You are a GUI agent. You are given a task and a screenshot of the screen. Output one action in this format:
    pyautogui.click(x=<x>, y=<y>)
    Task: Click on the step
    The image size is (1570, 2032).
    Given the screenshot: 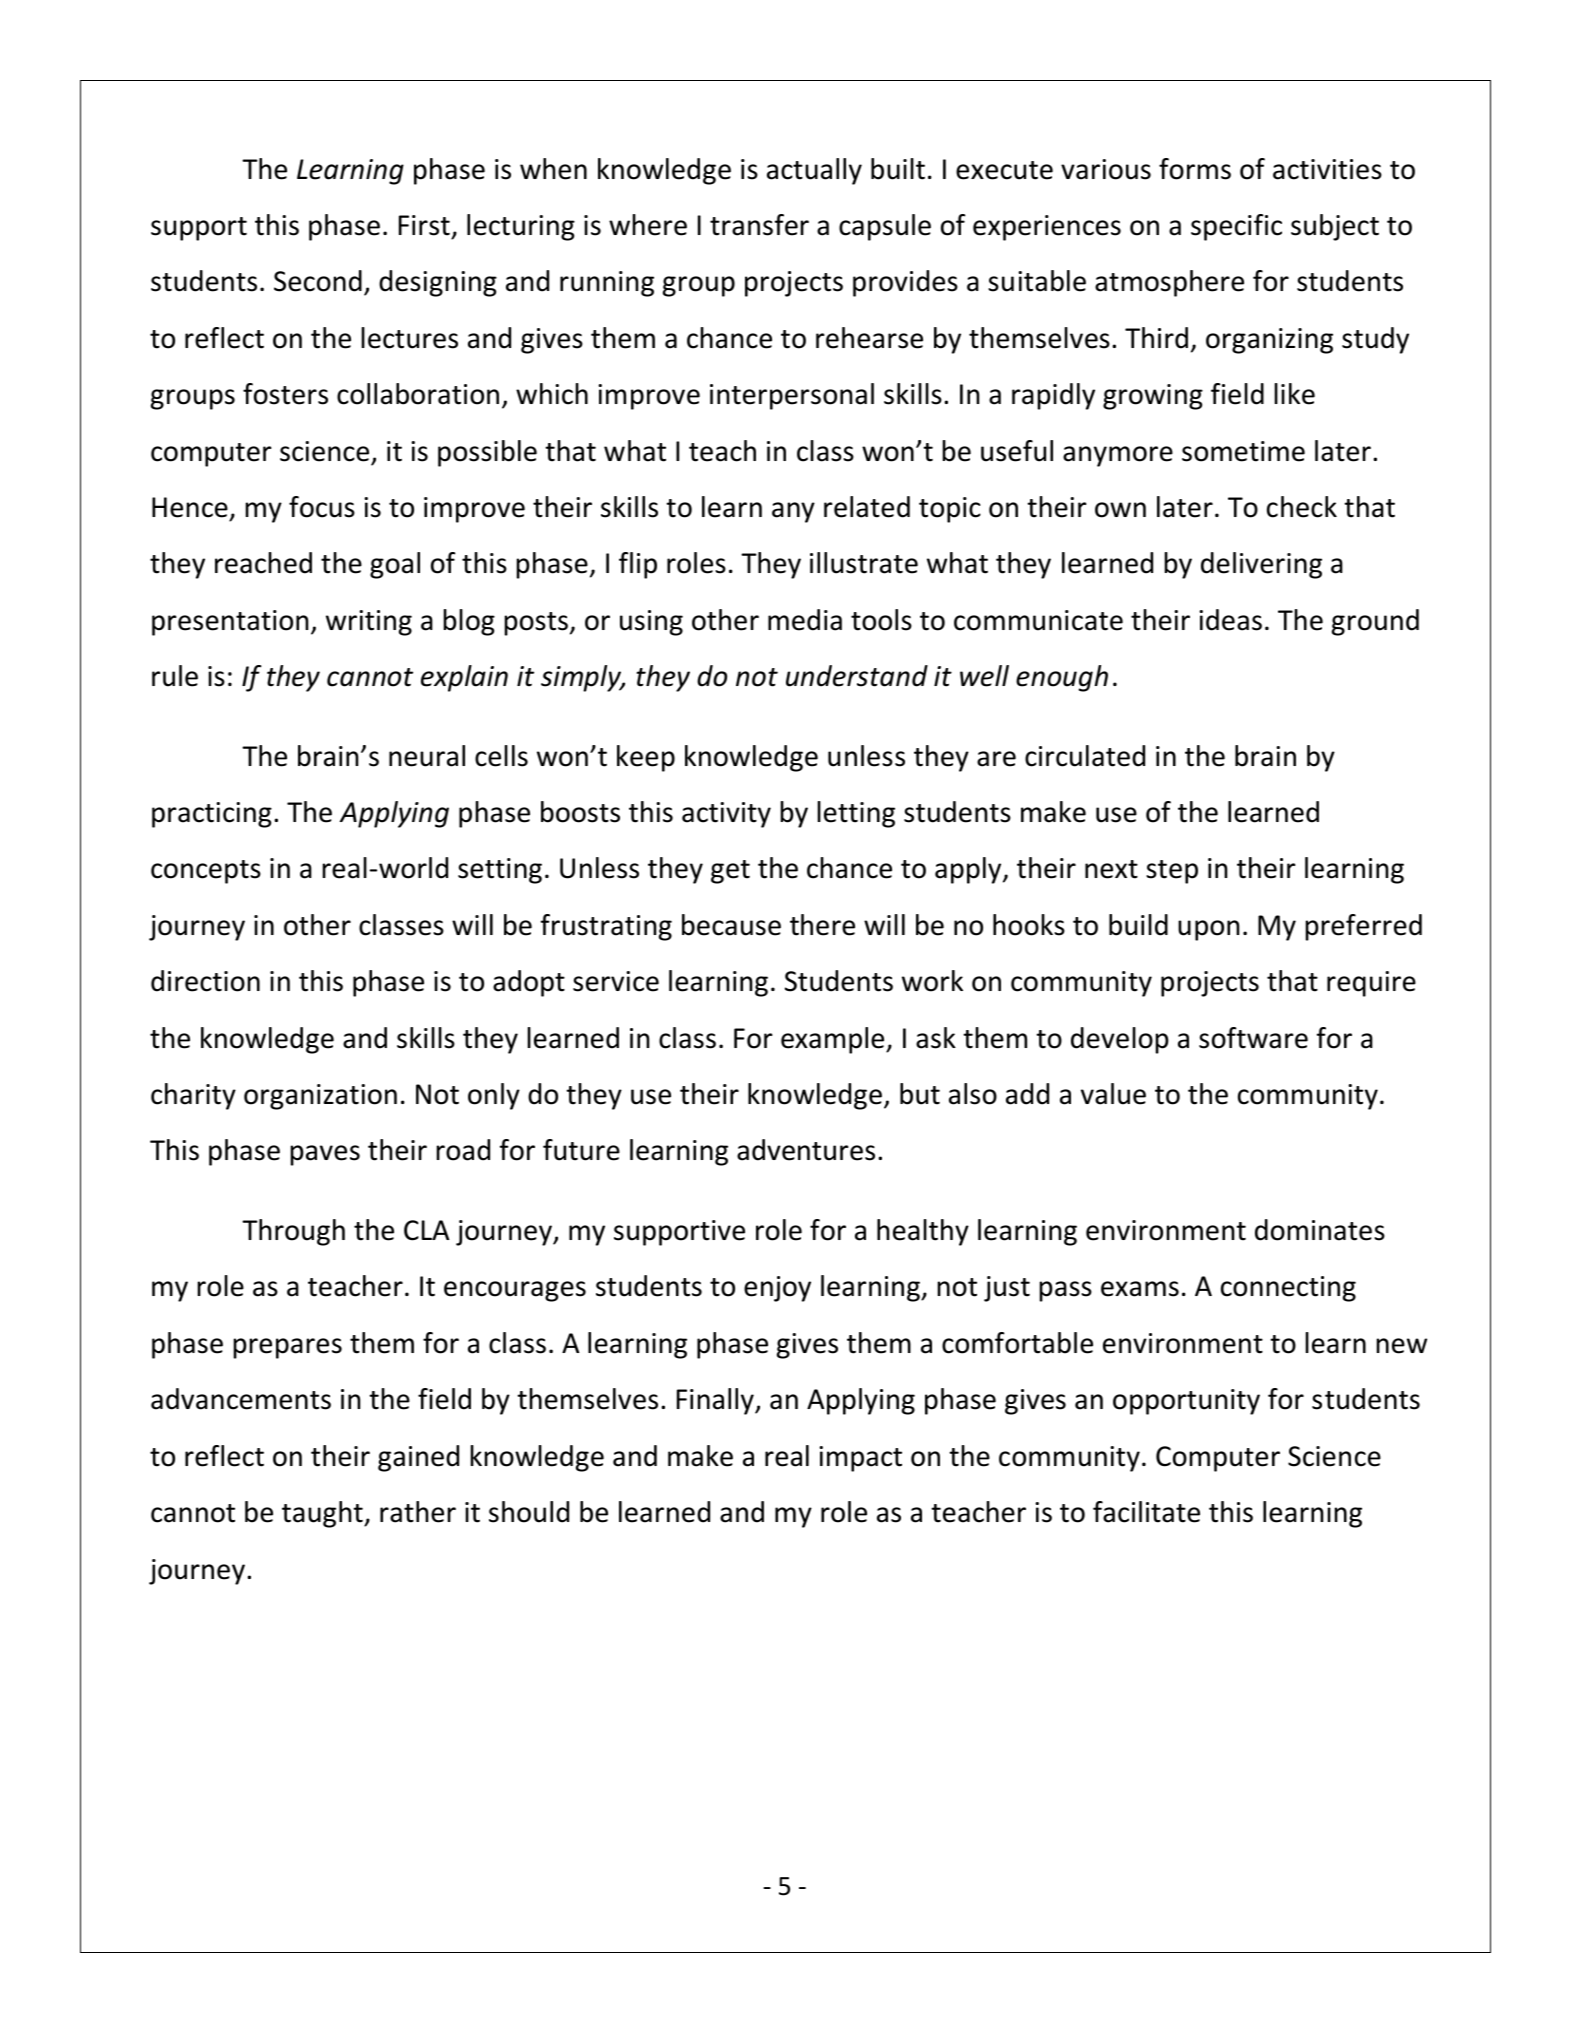 What is the action you would take?
    pyautogui.click(x=1172, y=872)
